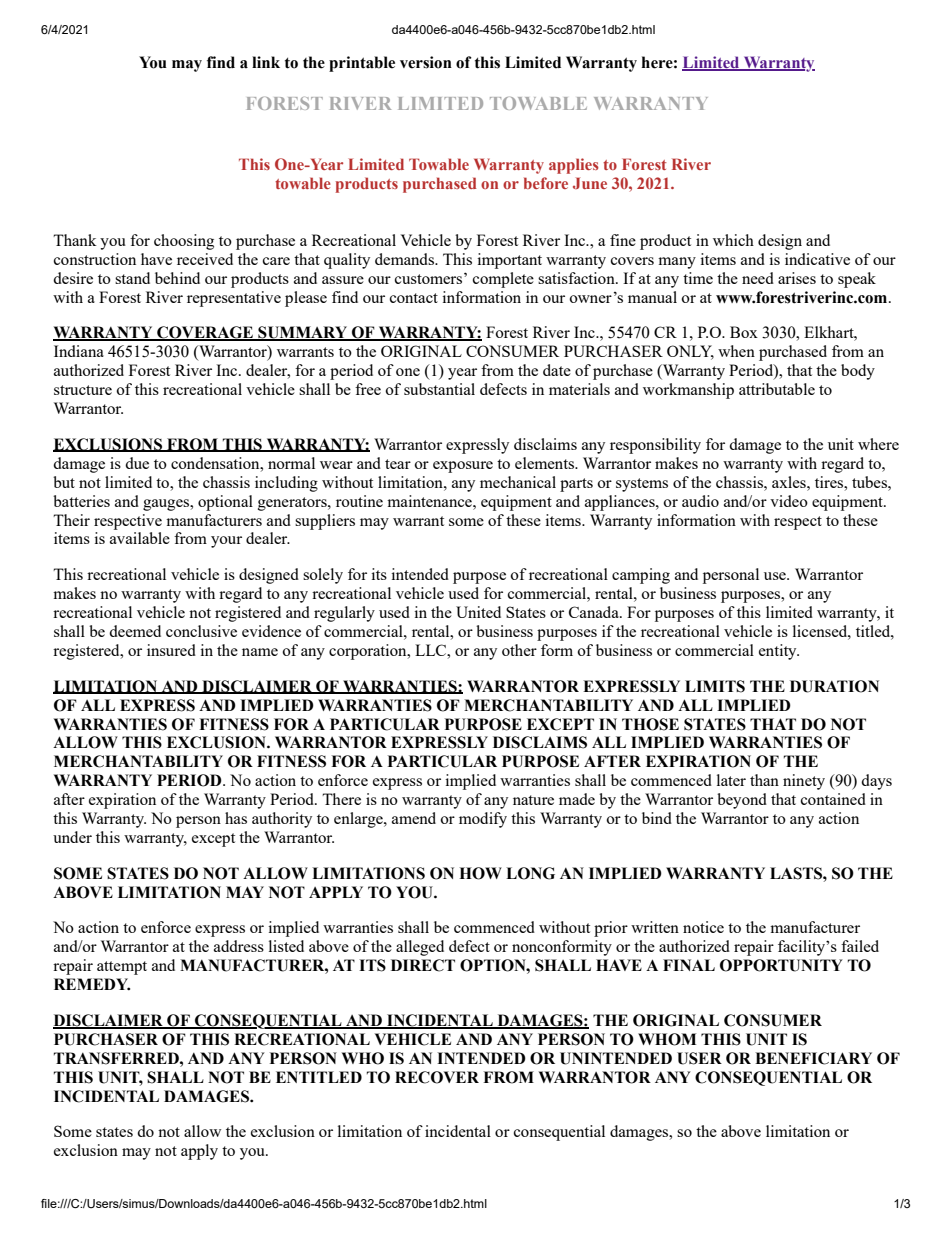 This page has height=1234, width=952. Describe the element at coordinates (533, 800) in the page. I see `nature` at that location.
